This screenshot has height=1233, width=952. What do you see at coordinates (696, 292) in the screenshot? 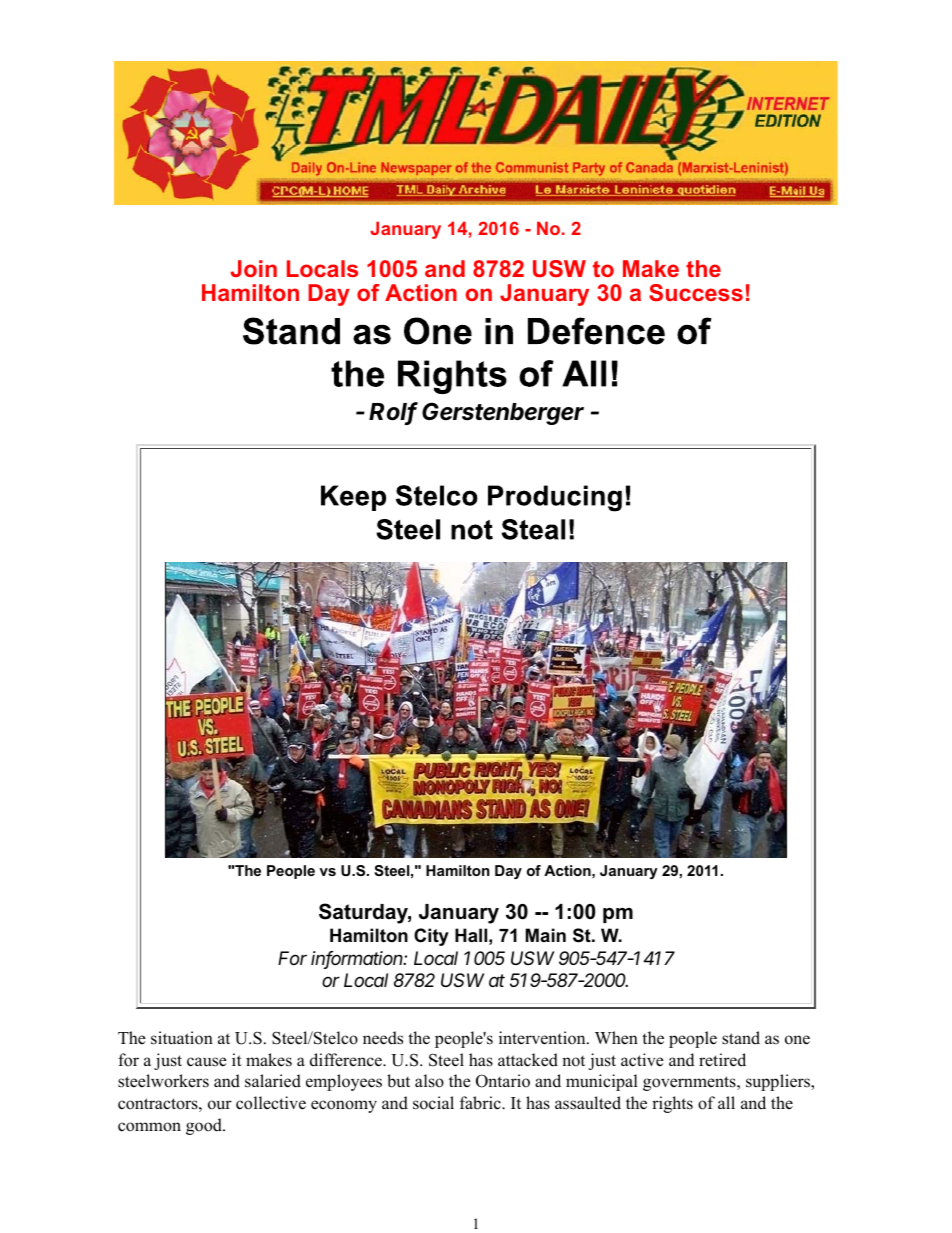
I see `Success` at bounding box center [696, 292].
